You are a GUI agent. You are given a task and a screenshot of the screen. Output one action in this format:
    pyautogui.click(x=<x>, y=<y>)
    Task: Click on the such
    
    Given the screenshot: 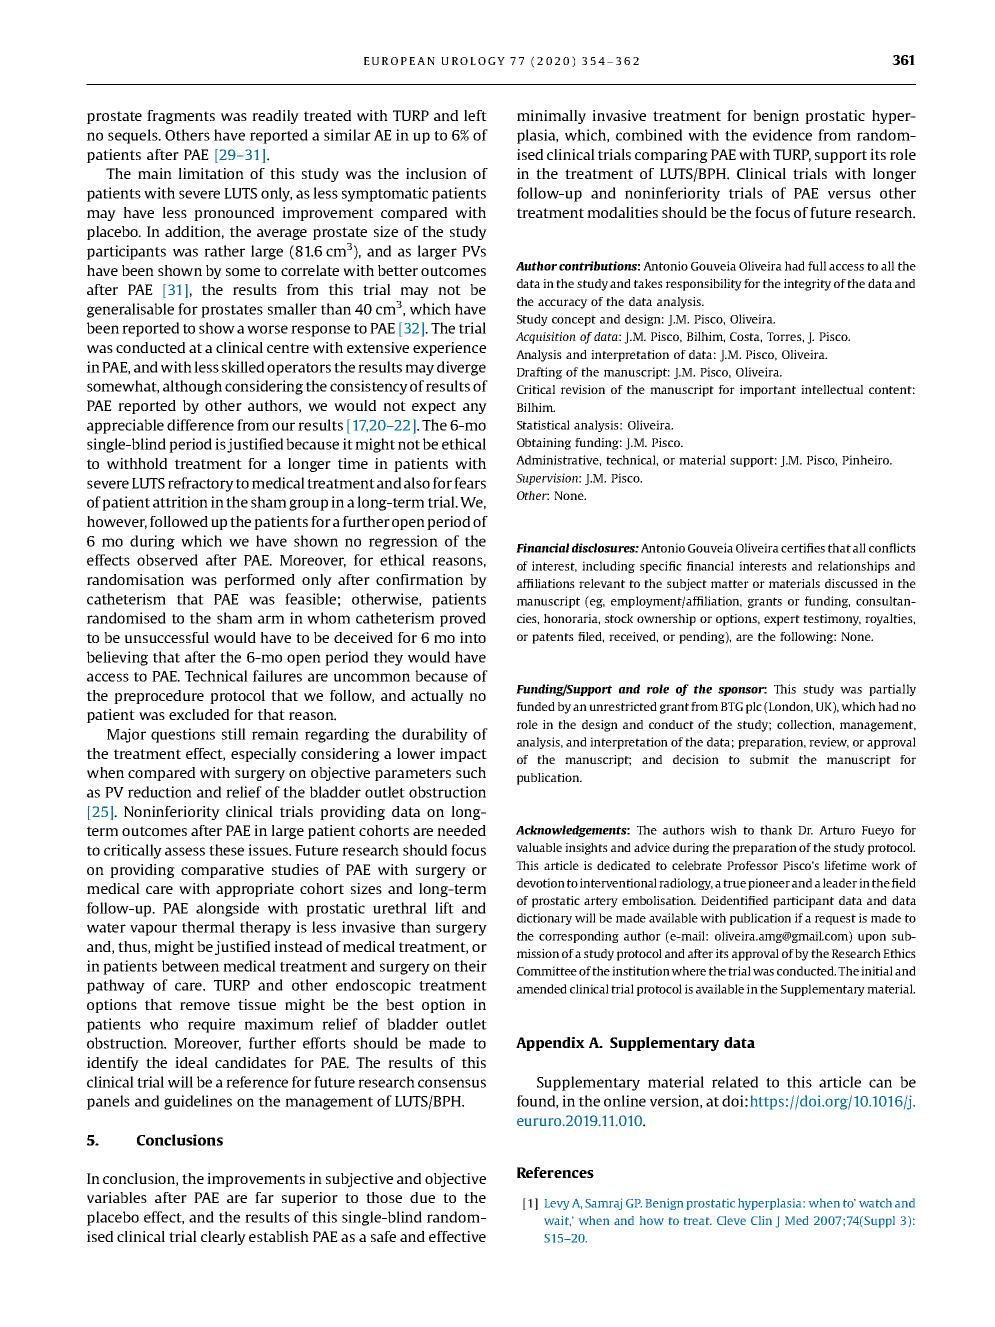 What is the action you would take?
    pyautogui.click(x=471, y=772)
